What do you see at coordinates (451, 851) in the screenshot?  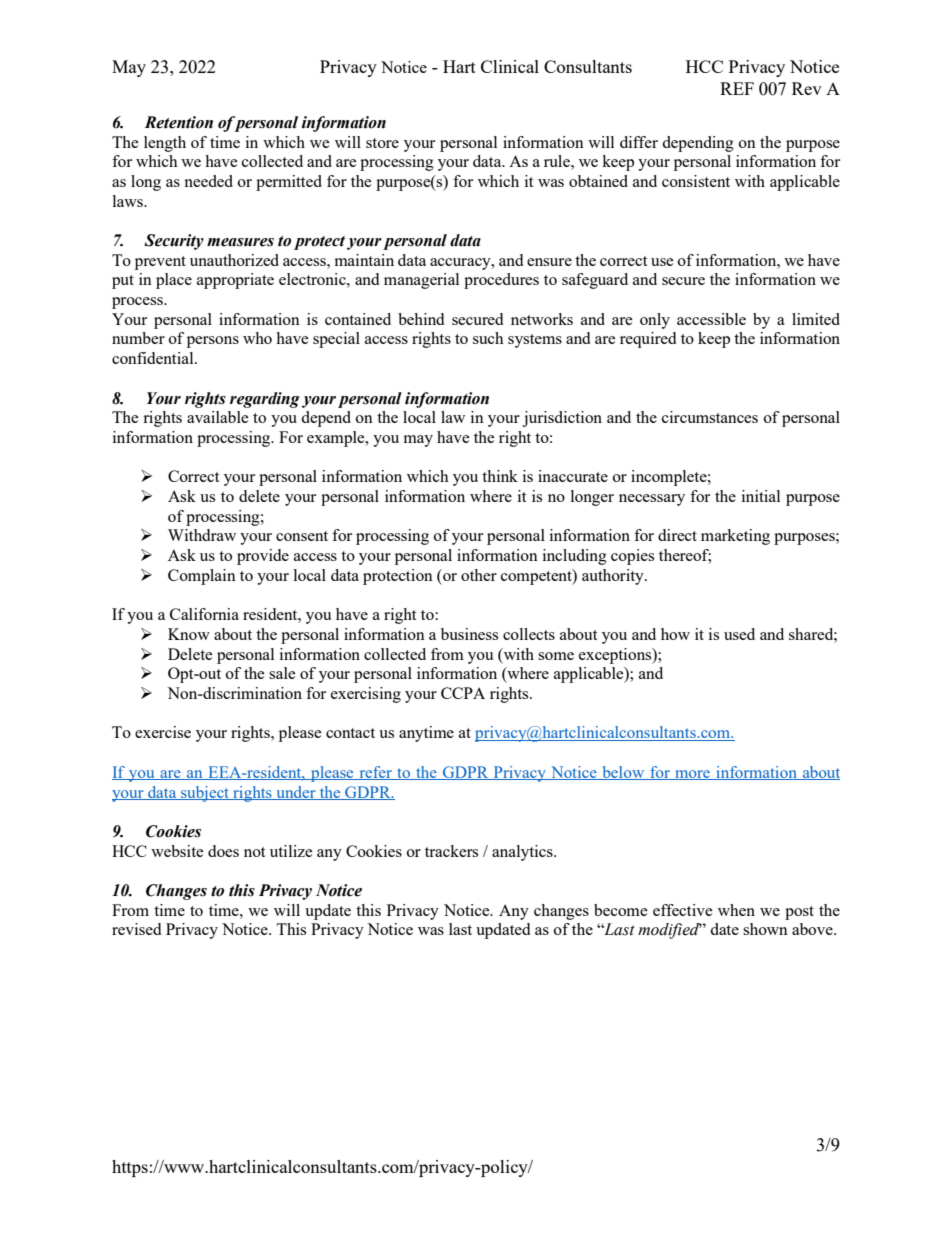 I see `trackers` at bounding box center [451, 851].
